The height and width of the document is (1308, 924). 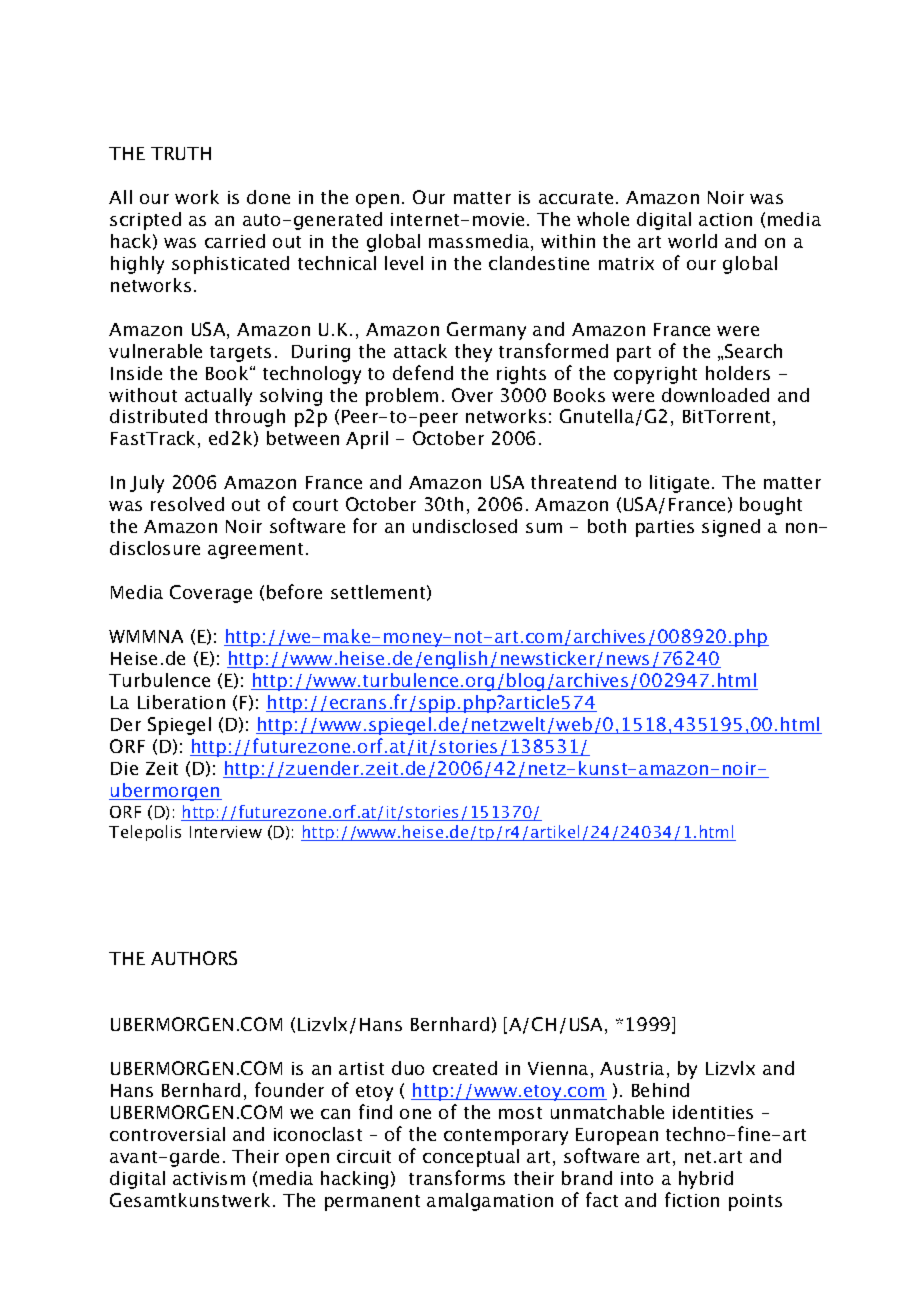 I want to click on downloaded, so click(x=715, y=395).
